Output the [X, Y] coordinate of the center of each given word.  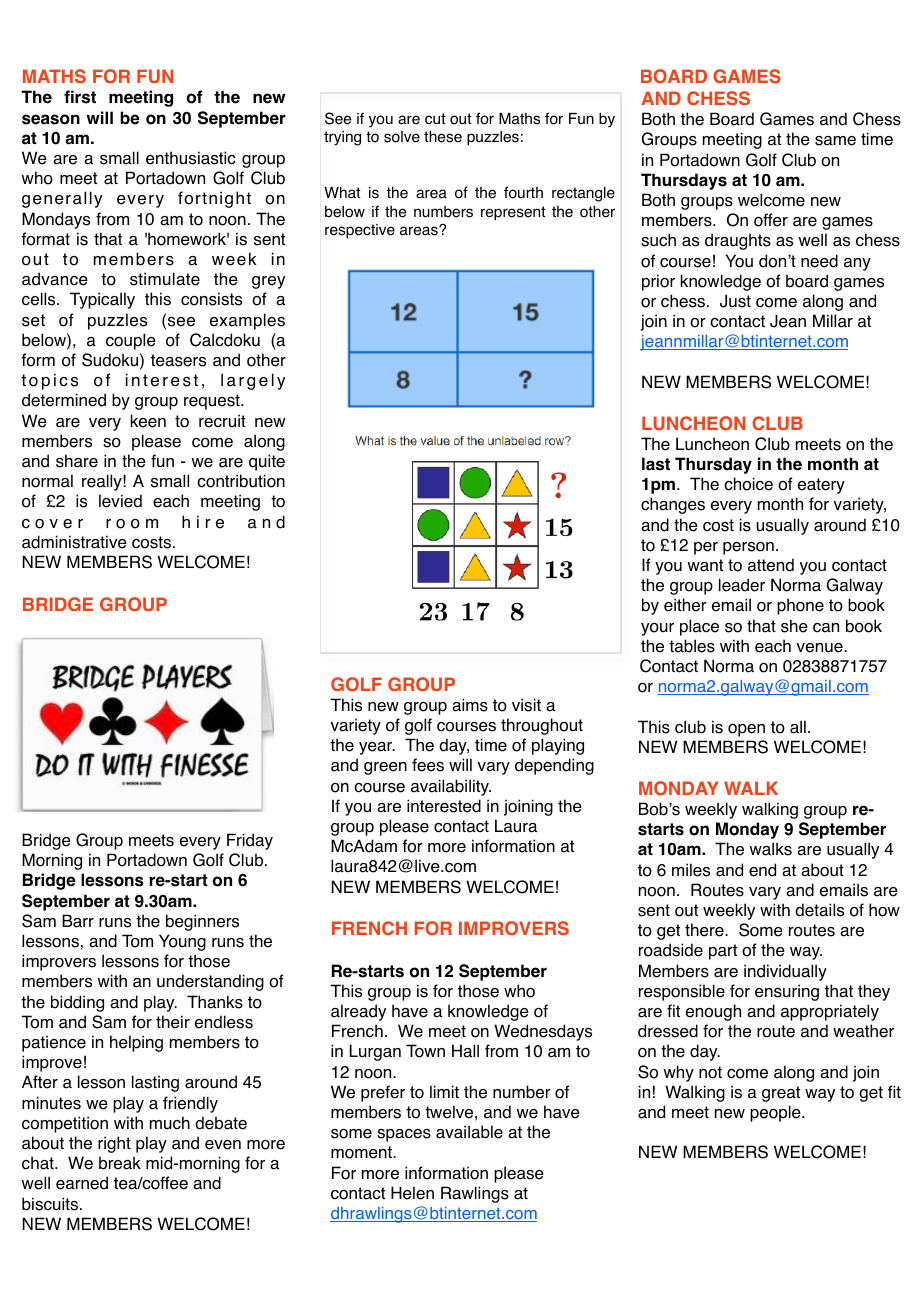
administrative [74, 542]
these [443, 137]
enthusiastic [191, 158]
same [835, 141]
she [794, 626]
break [120, 1163]
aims [470, 705]
